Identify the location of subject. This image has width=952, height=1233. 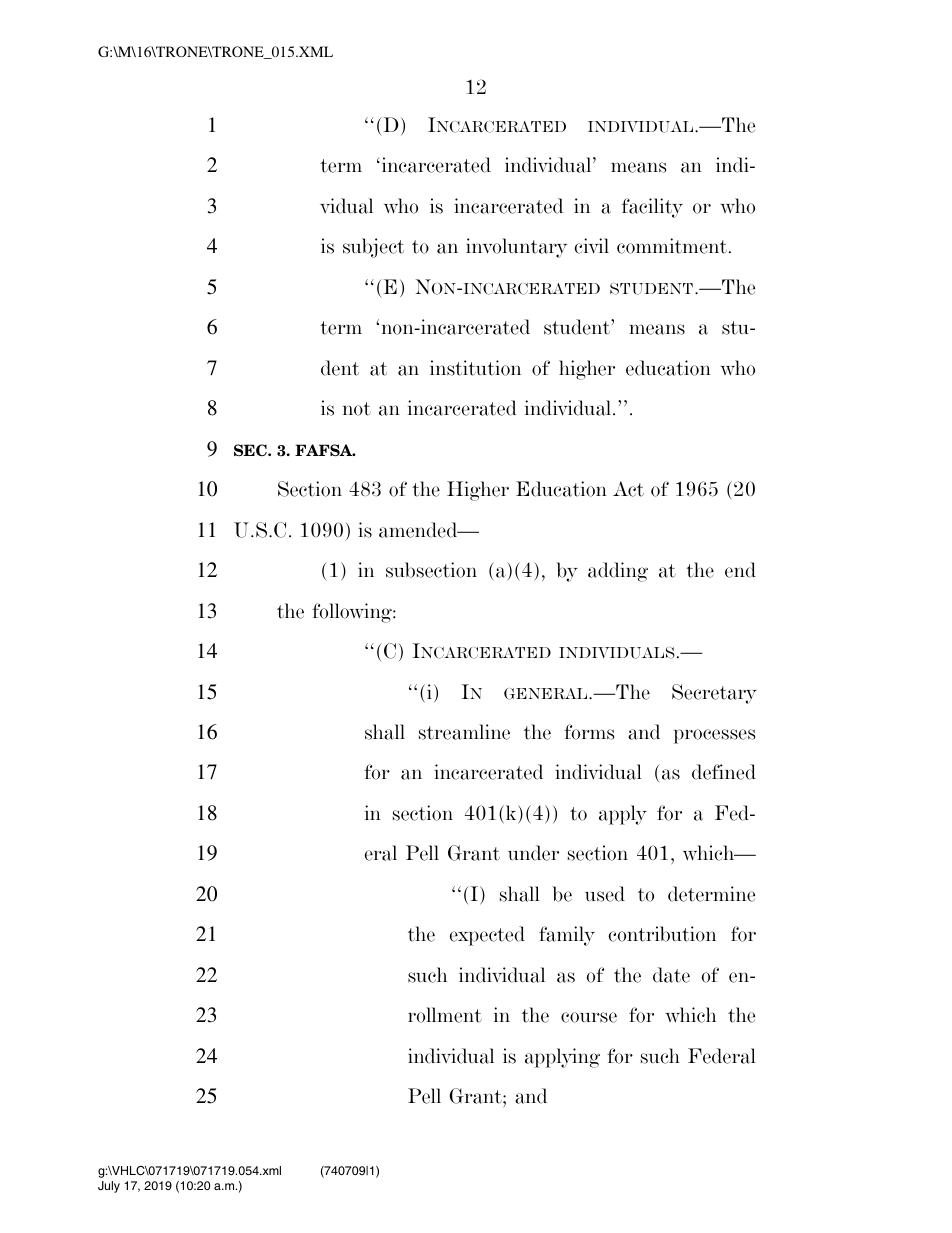
(373, 248).
